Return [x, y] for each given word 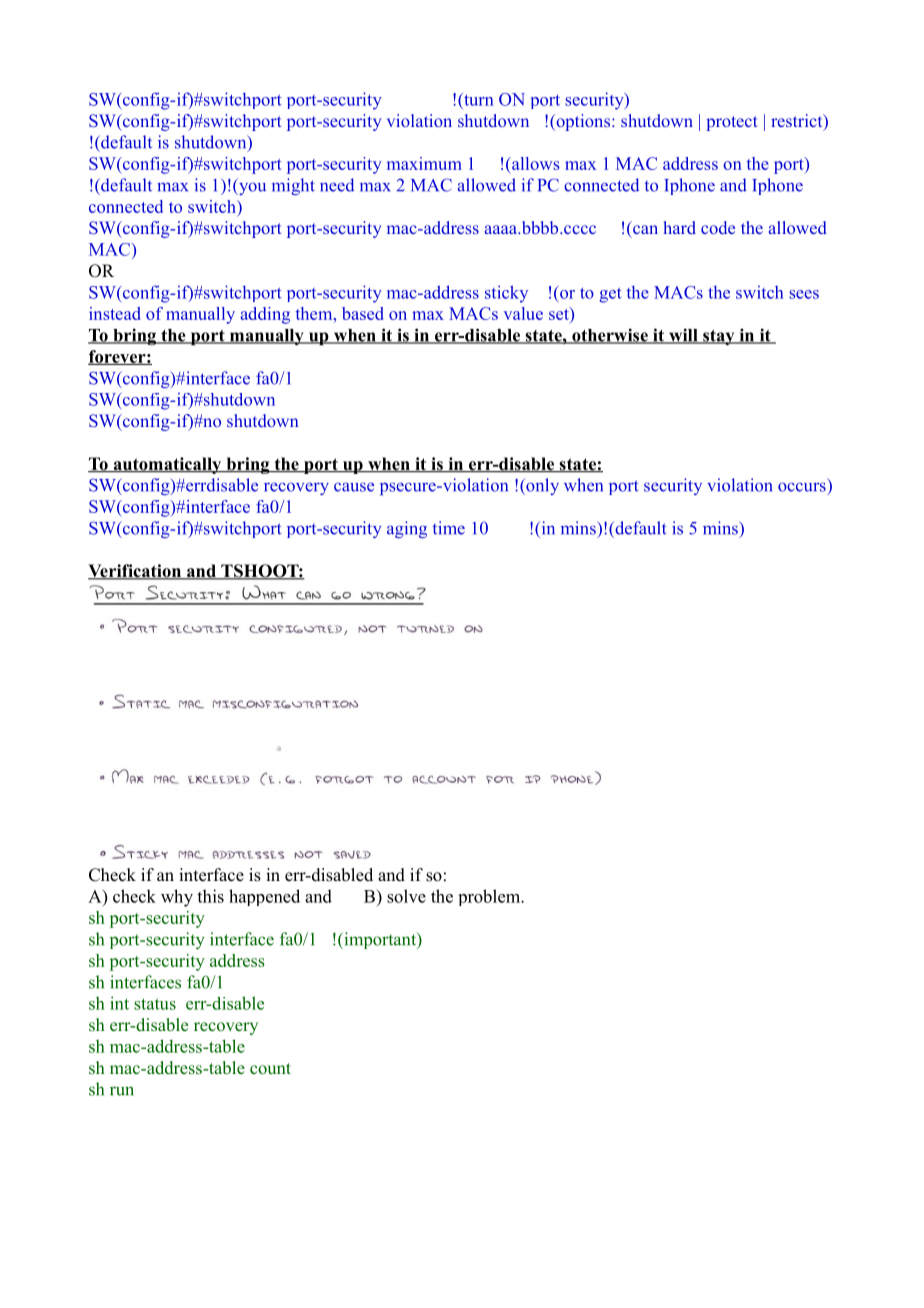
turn [478, 99]
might [293, 186]
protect [732, 123]
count [270, 1069]
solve [406, 896]
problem [491, 897]
